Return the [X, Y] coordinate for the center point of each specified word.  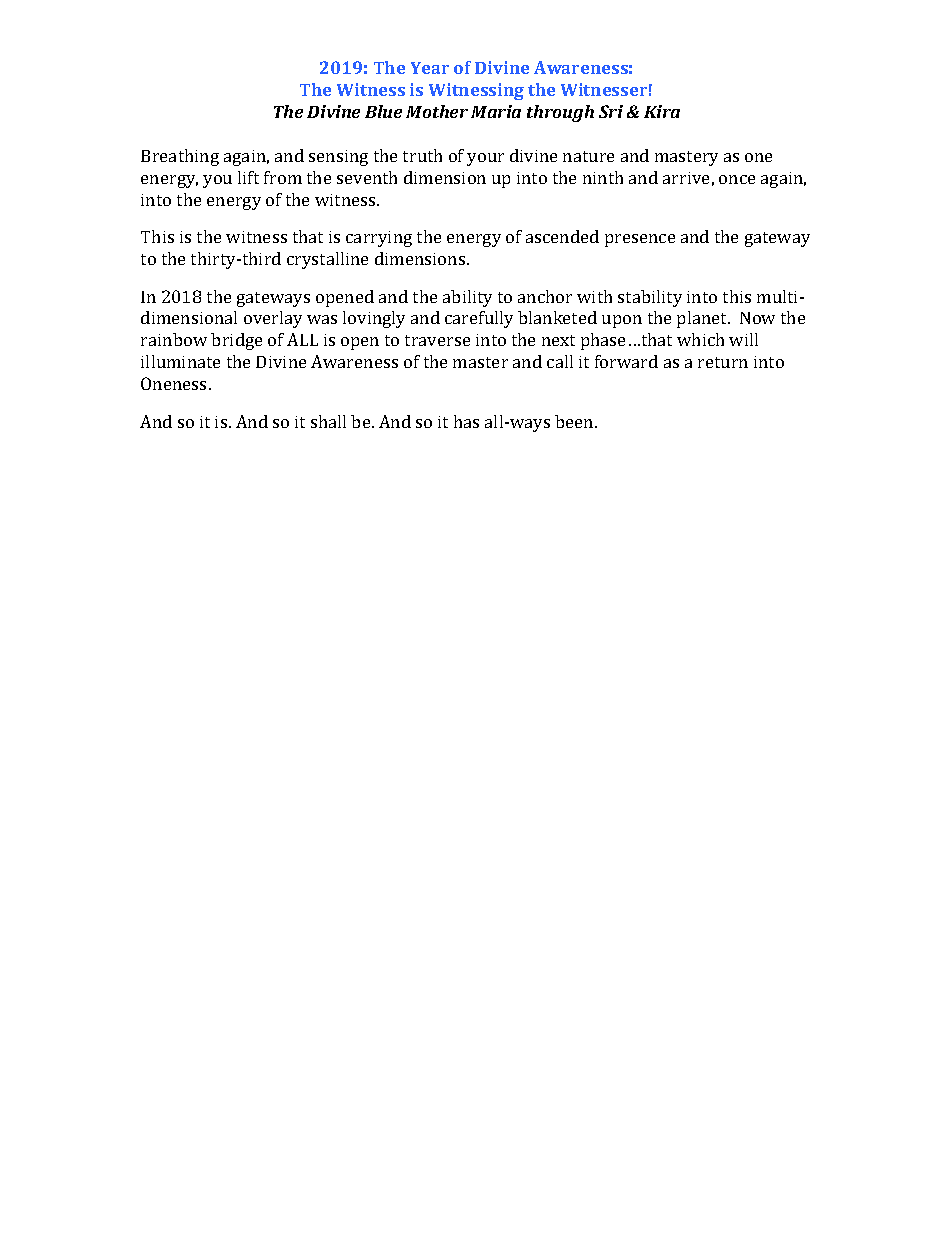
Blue [383, 111]
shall [328, 421]
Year [430, 68]
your [485, 159]
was [322, 319]
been [575, 421]
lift [248, 177]
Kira [662, 111]
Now [757, 318]
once [737, 179]
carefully [479, 319]
